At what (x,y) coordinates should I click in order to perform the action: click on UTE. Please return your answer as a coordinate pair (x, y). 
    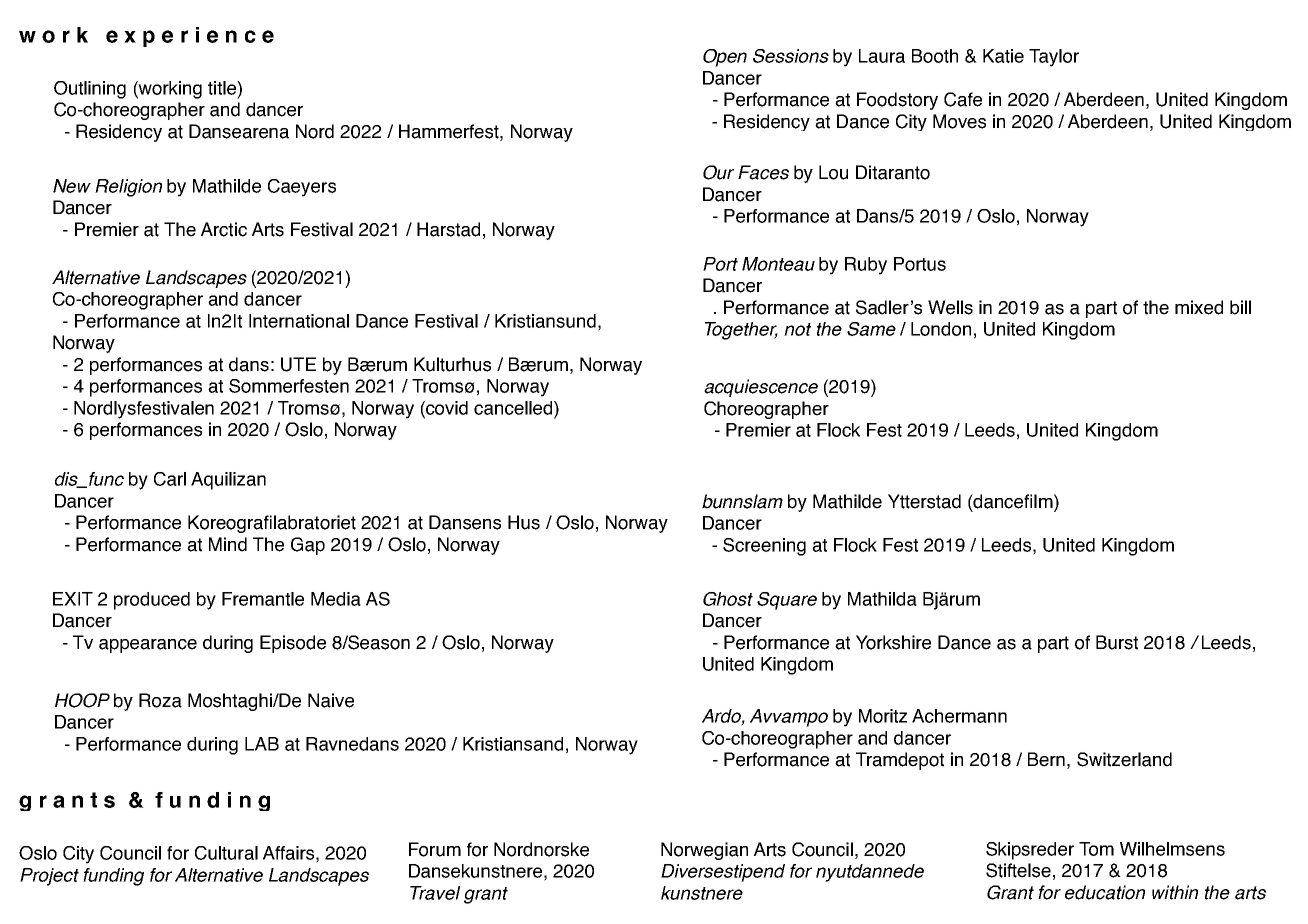
    Looking at the image, I should click on (298, 364).
